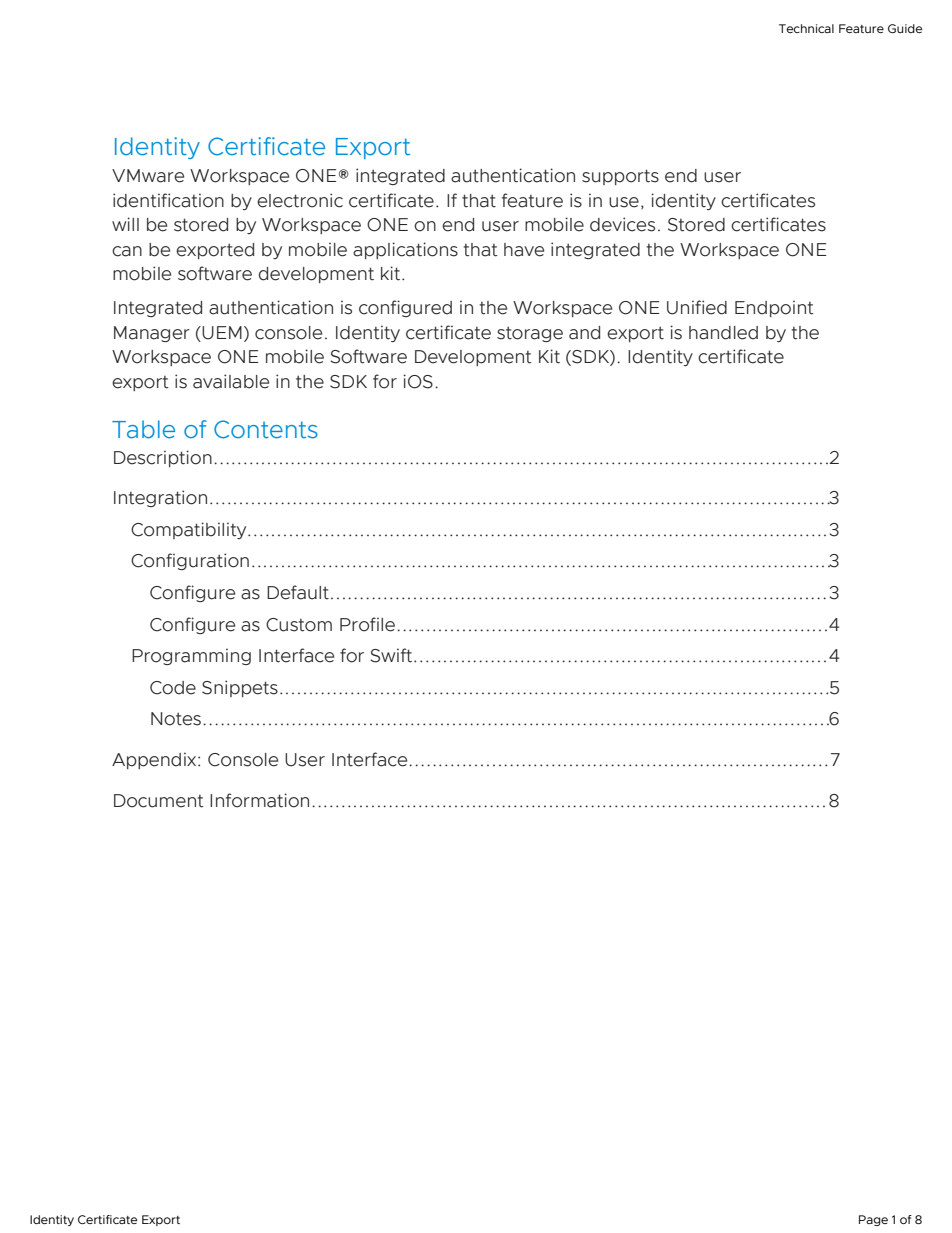 Image resolution: width=952 pixels, height=1233 pixels. I want to click on supports, so click(620, 177).
